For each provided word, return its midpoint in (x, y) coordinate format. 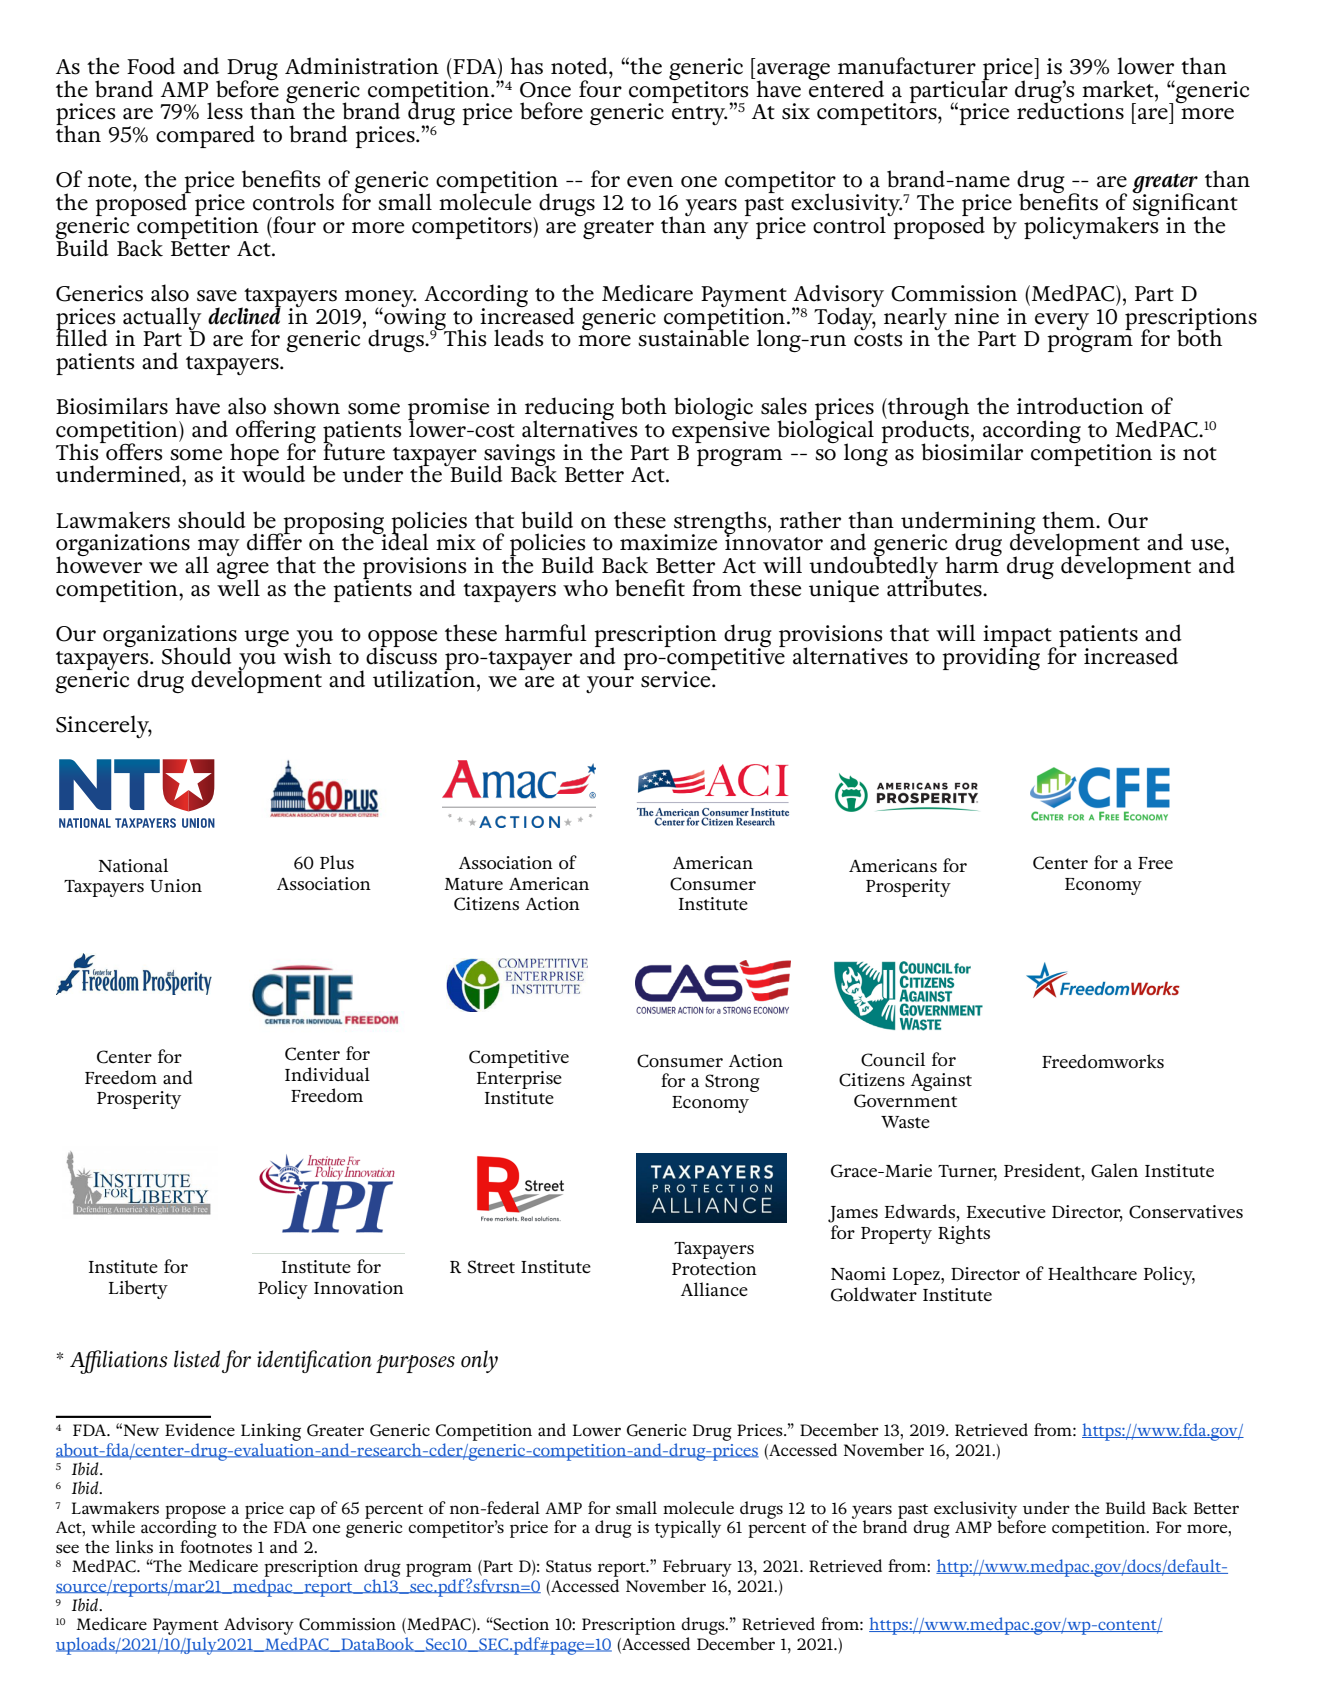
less (225, 111)
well (238, 587)
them (1069, 520)
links (134, 1546)
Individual (327, 1074)
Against (941, 1082)
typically (688, 1529)
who (585, 588)
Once (545, 90)
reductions (1070, 110)
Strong (732, 1083)
